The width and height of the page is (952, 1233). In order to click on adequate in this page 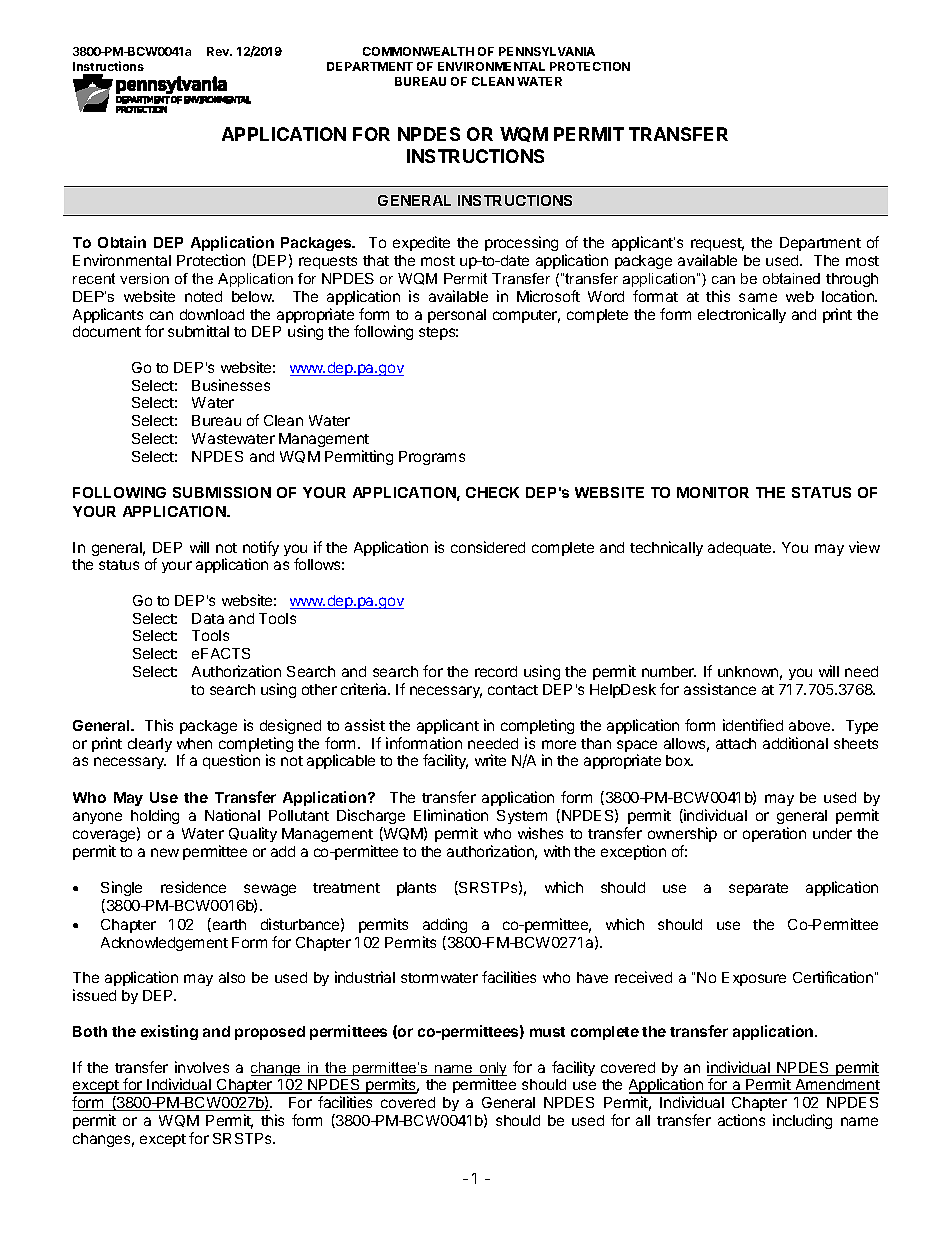, I will do `click(741, 549)`.
